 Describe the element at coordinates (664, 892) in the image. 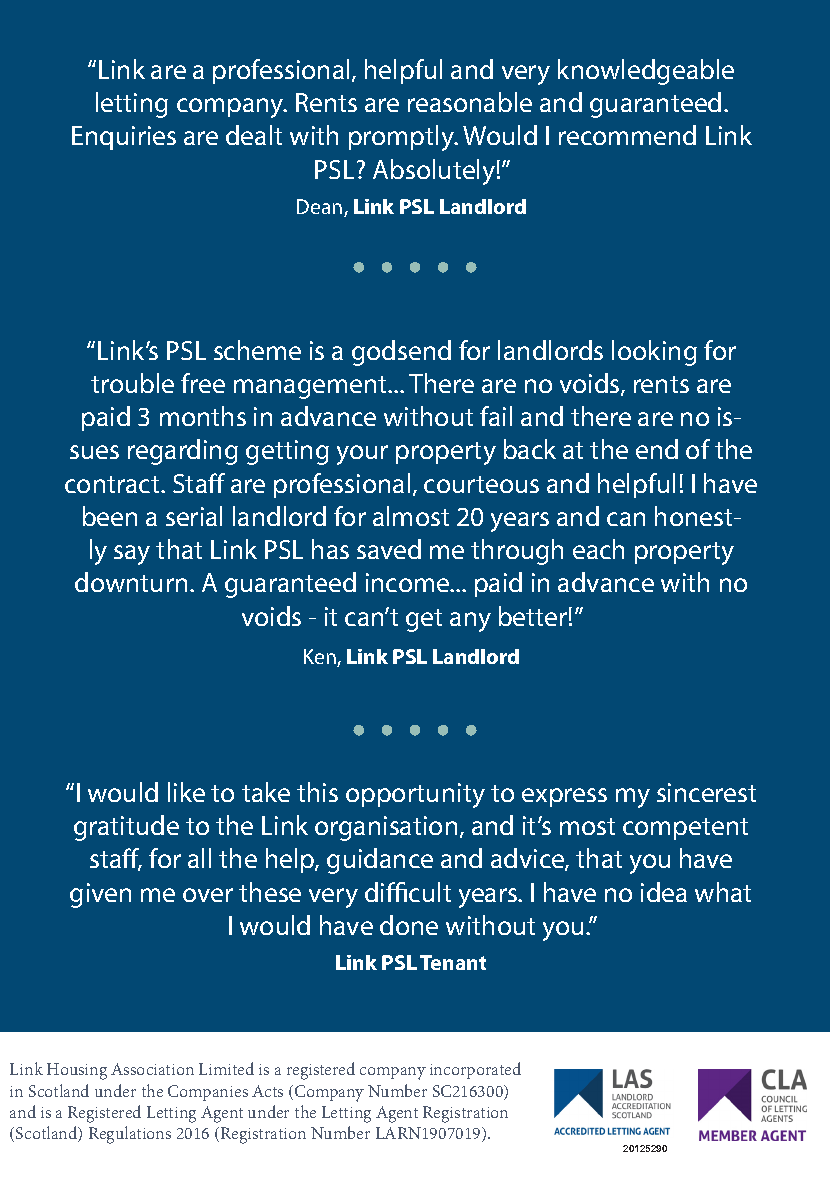

I see `idea` at that location.
